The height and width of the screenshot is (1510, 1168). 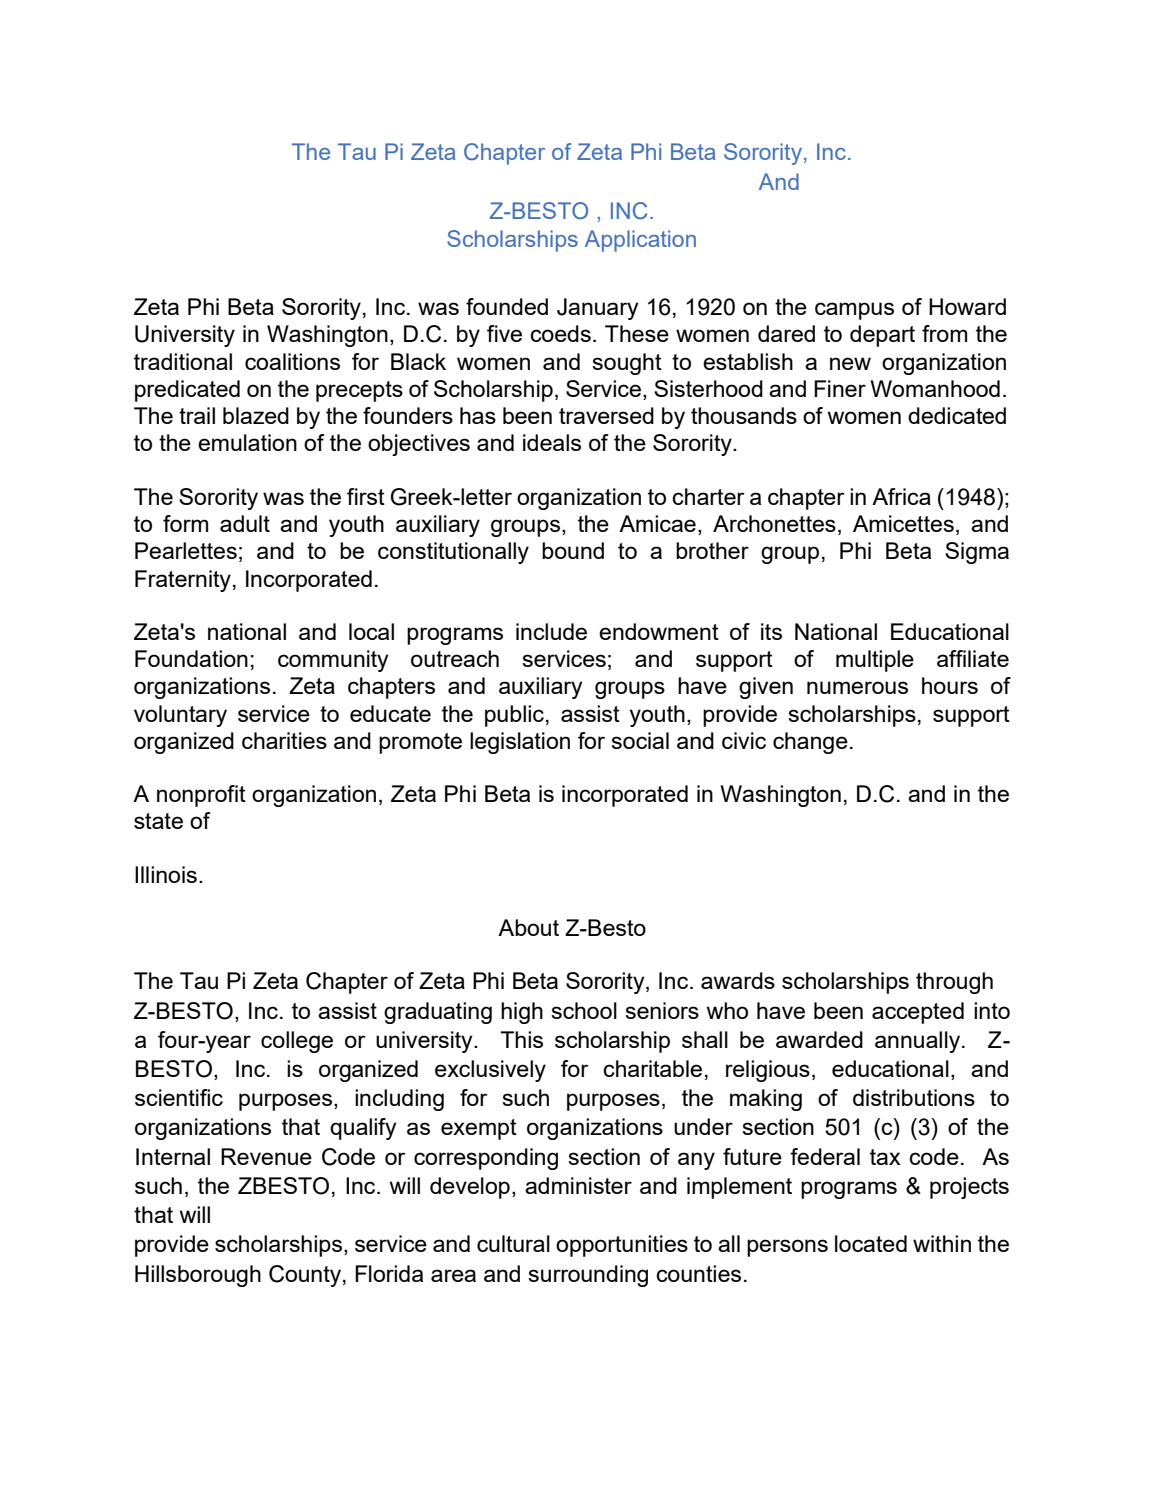 I want to click on through, so click(x=954, y=983).
